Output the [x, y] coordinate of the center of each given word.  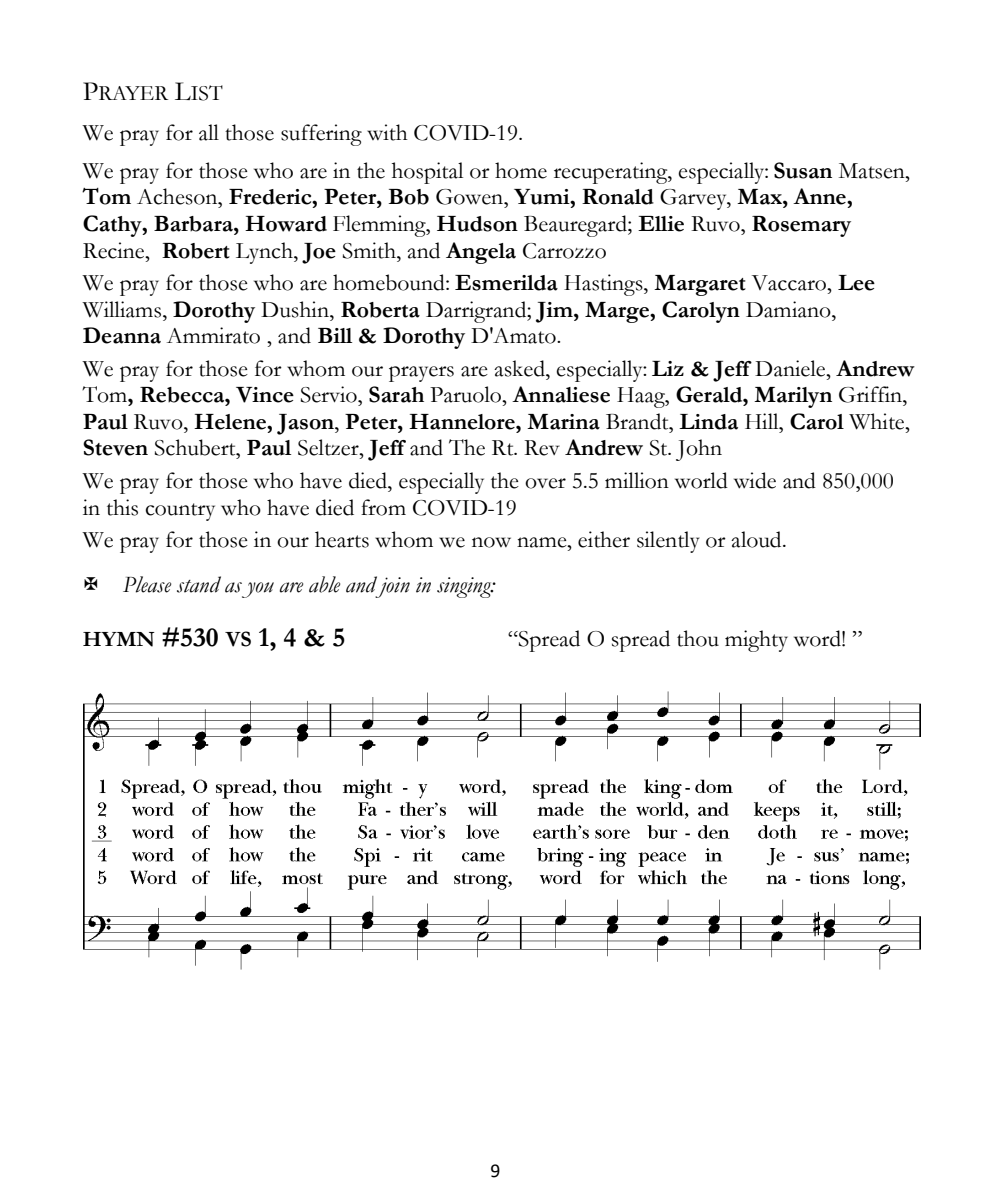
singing [465, 587]
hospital [427, 173]
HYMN [119, 639]
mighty [756, 641]
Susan [803, 170]
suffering [321, 135]
